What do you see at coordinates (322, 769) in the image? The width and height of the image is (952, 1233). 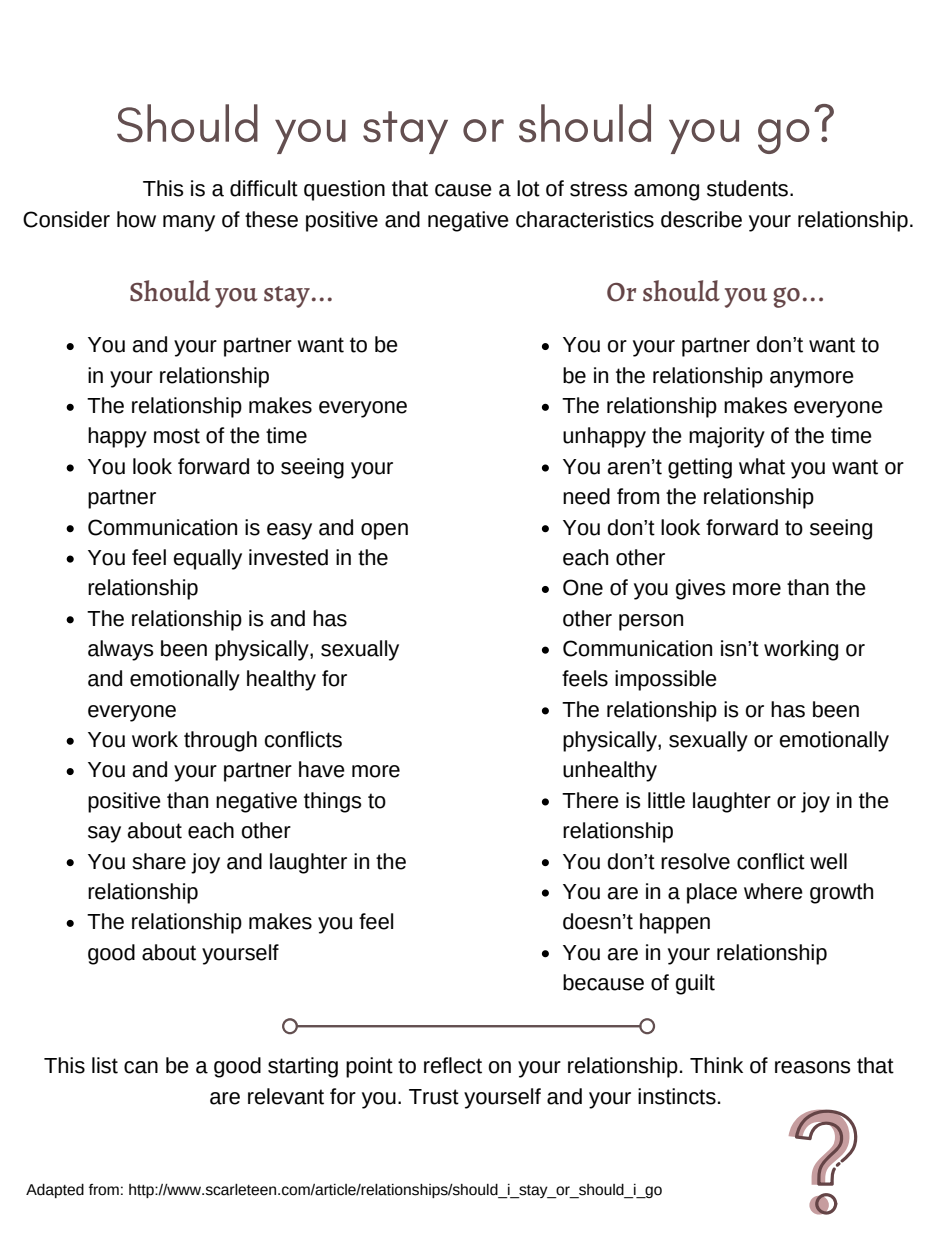 I see `have` at bounding box center [322, 769].
